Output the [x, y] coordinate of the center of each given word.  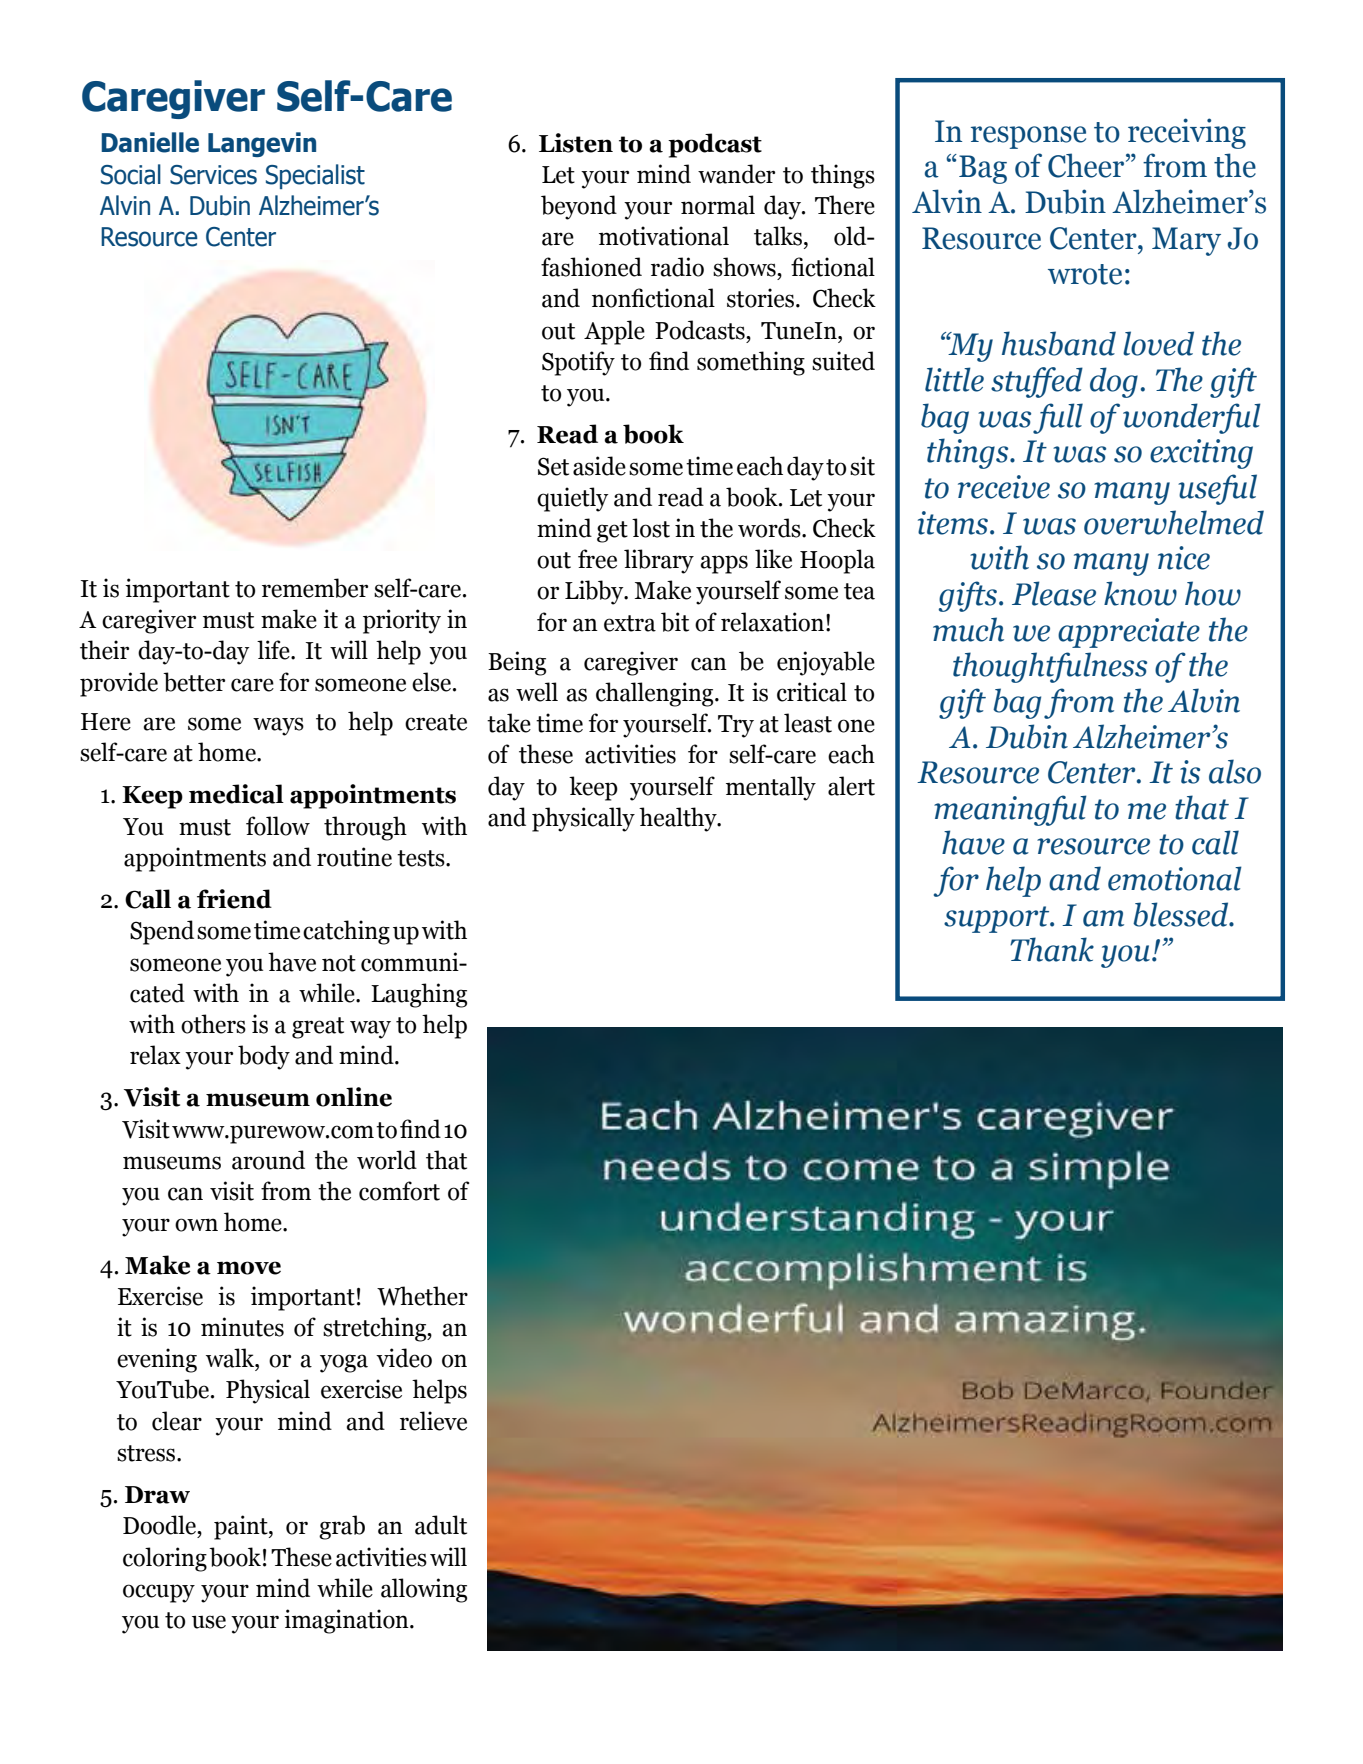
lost [651, 528]
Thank [1052, 949]
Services [213, 175]
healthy [679, 819]
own [196, 1225]
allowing [424, 1590]
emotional [1175, 878]
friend [234, 899]
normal [718, 205]
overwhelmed [1174, 522]
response [1028, 137]
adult [441, 1525]
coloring [165, 1559]
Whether [422, 1296]
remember [315, 588]
